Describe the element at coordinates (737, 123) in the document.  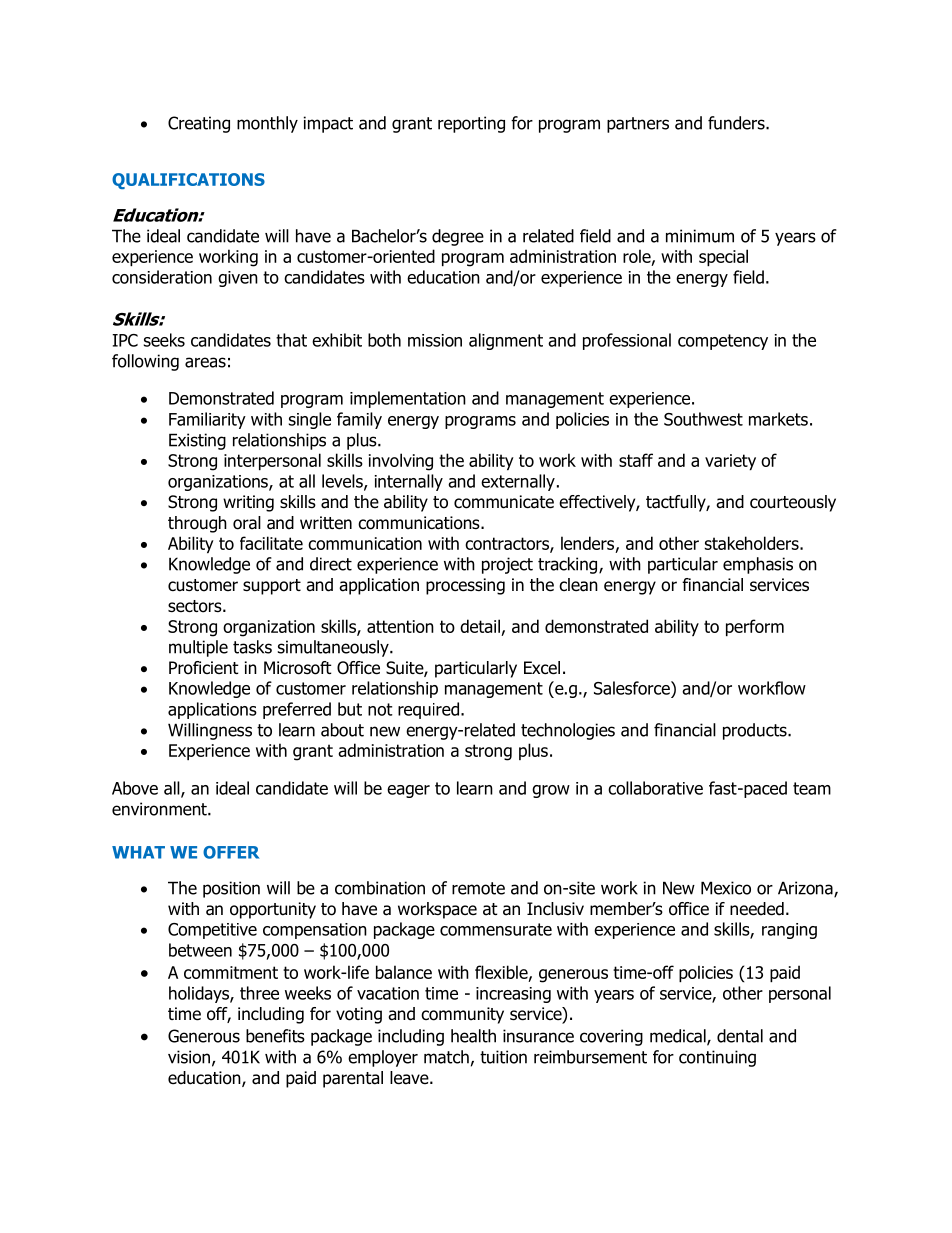
I see `funders` at that location.
